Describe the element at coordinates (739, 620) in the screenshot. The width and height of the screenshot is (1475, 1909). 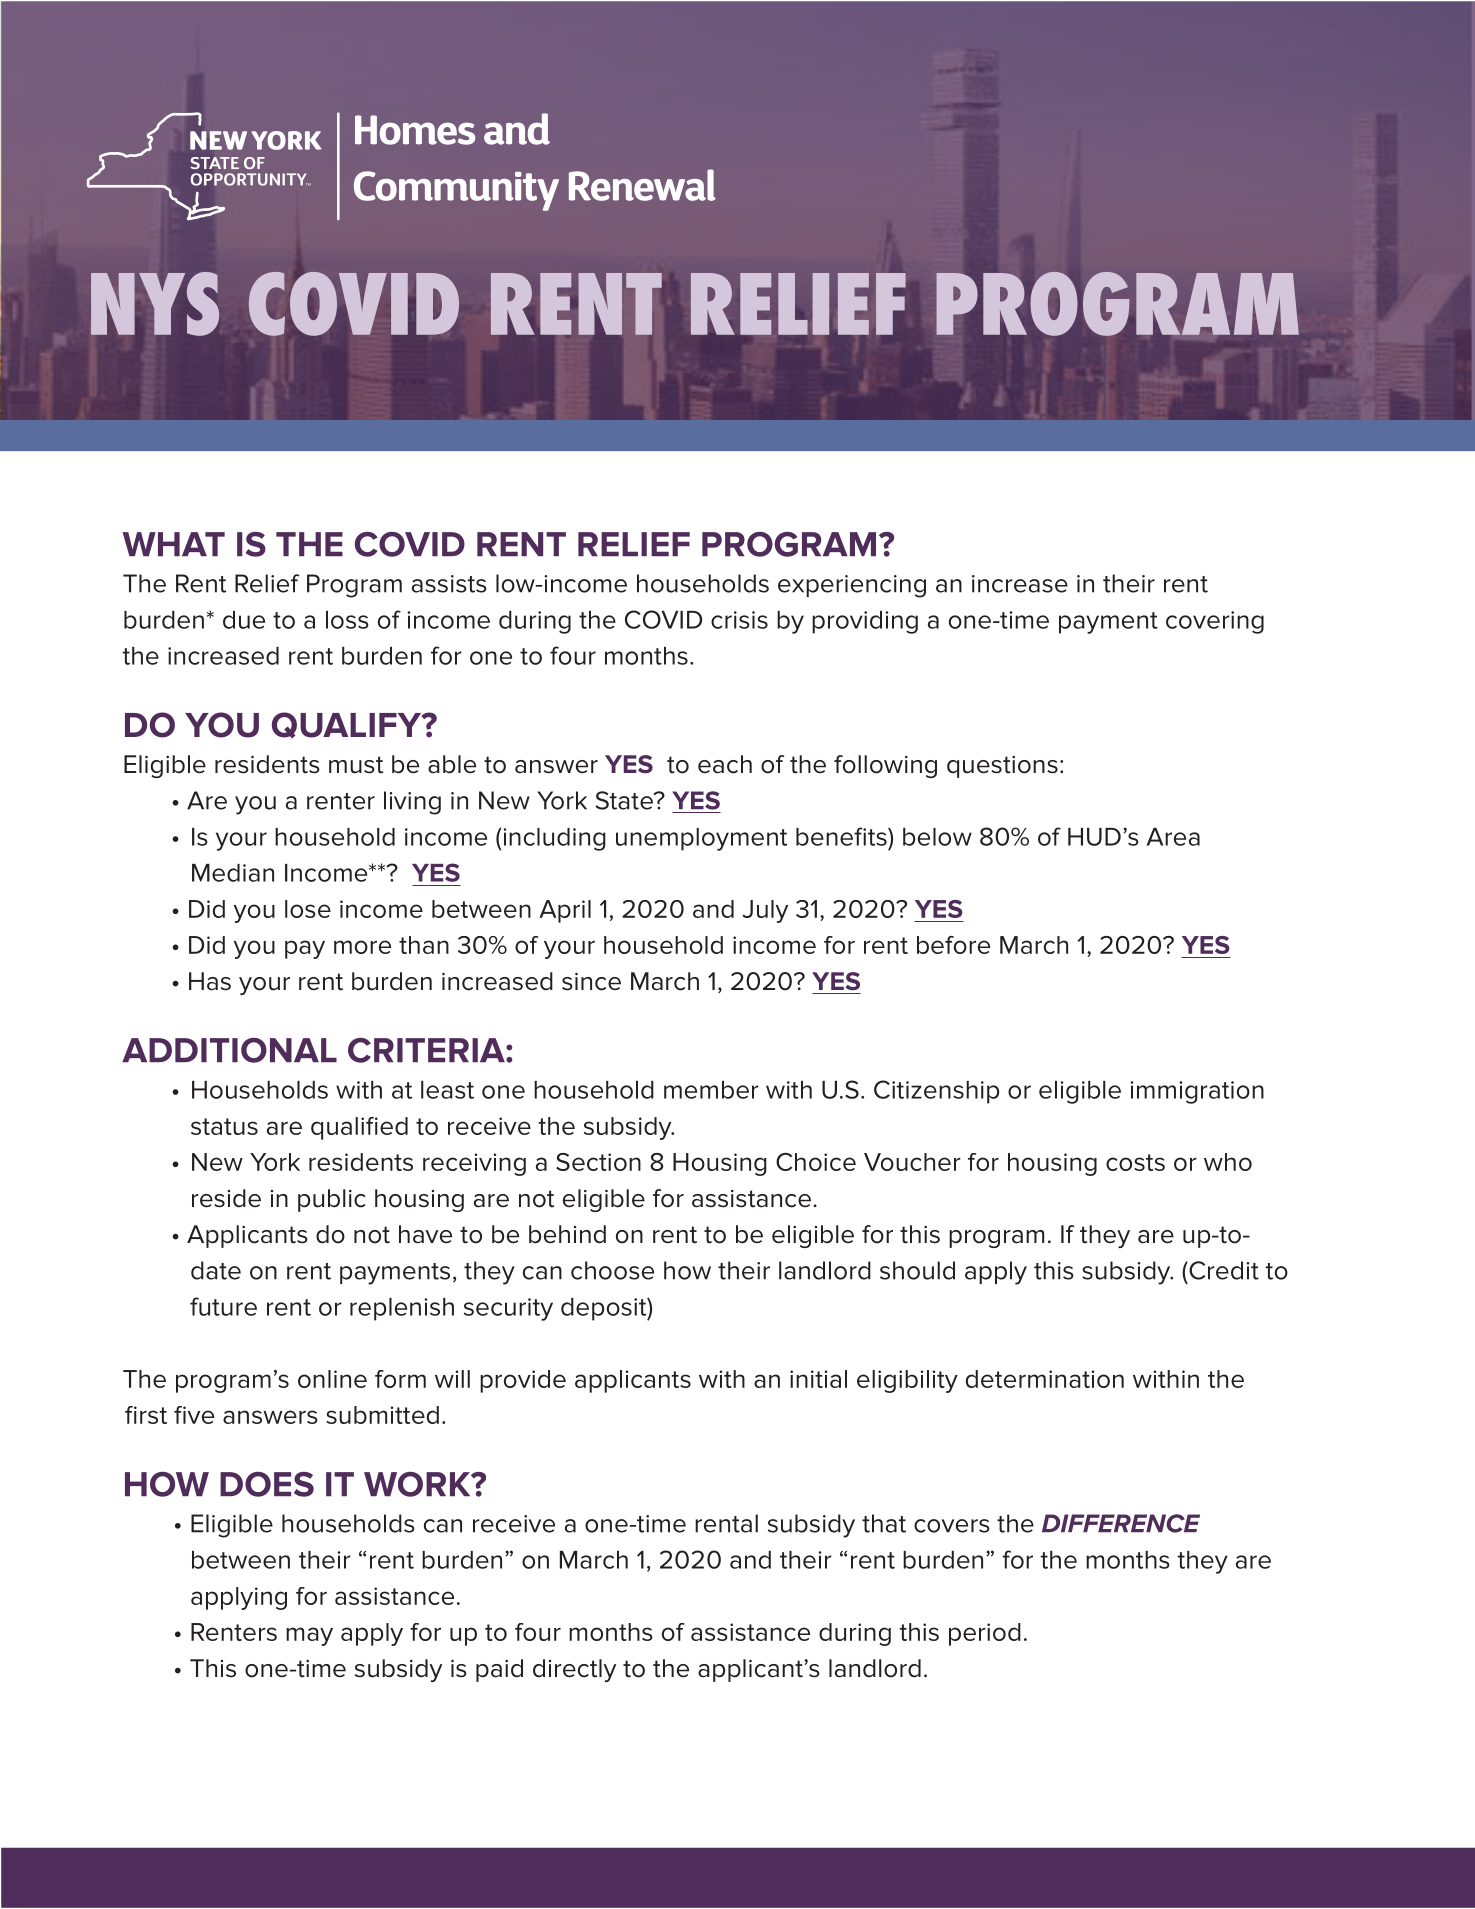
I see `crisis` at that location.
